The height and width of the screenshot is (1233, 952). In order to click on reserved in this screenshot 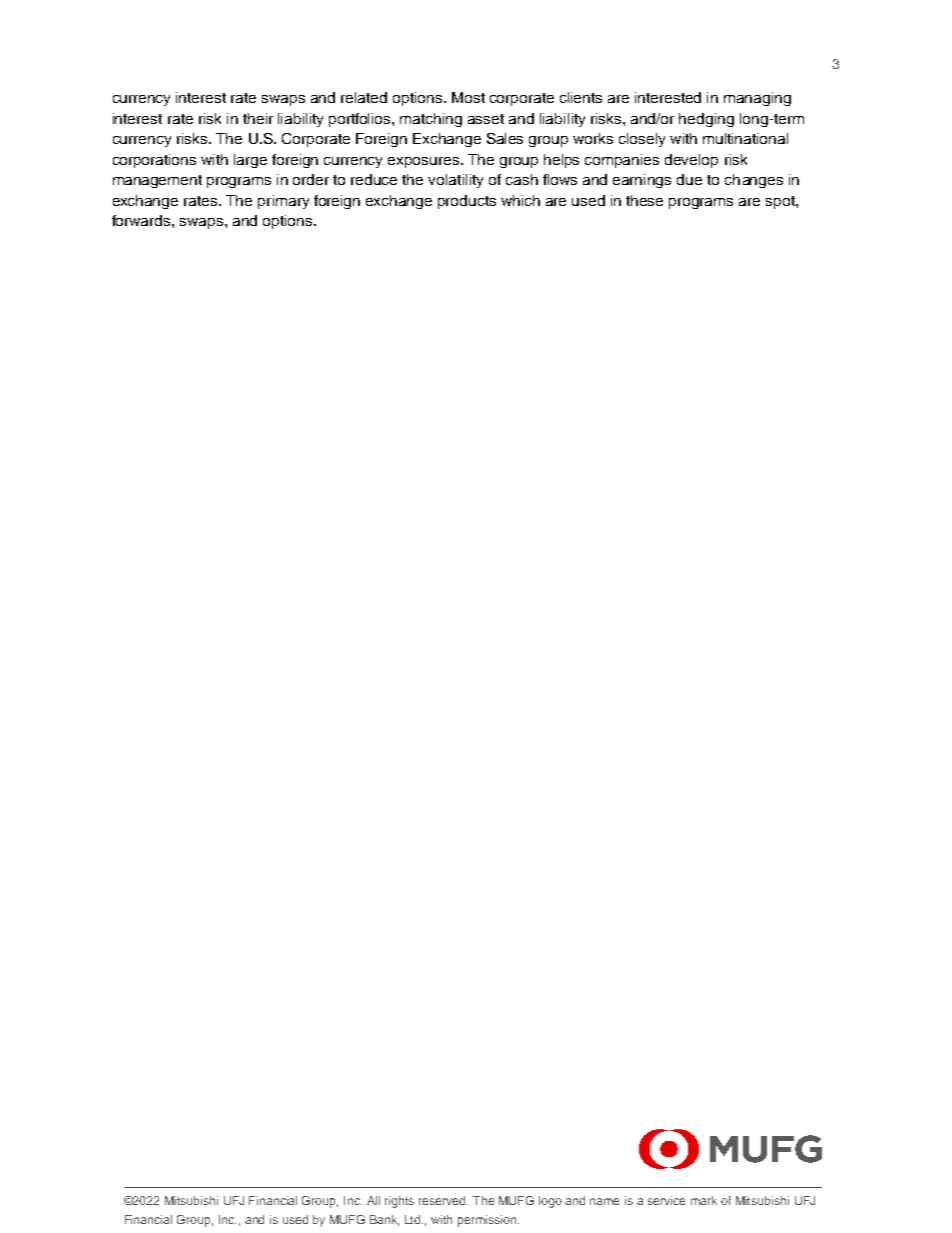, I will do `click(443, 1200)`.
